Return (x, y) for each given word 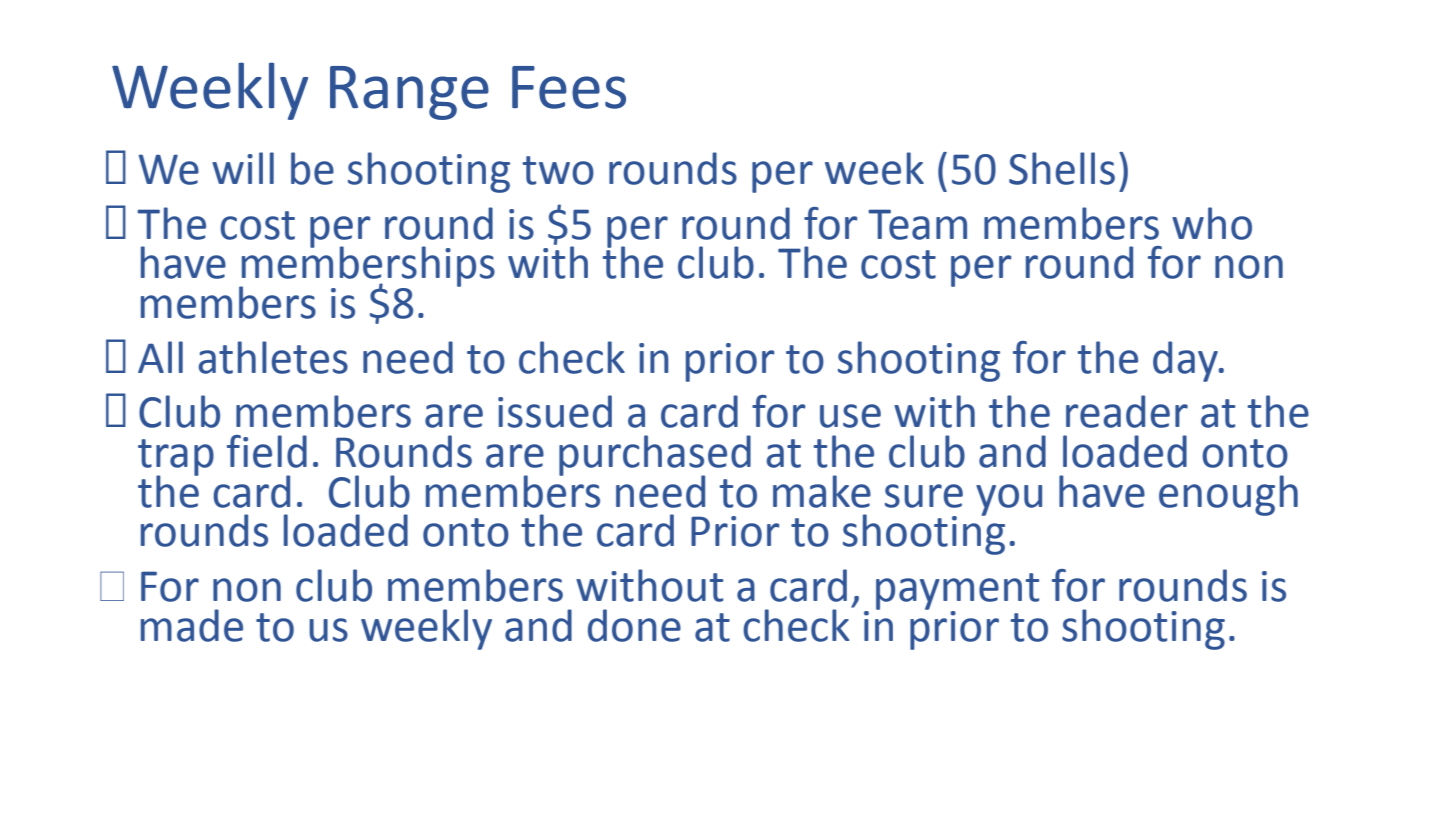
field (267, 451)
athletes (273, 357)
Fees (569, 87)
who (1212, 223)
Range (409, 93)
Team (917, 224)
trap (176, 458)
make (822, 491)
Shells (1062, 168)
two (558, 170)
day (1186, 361)
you (1009, 500)
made (192, 625)
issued (555, 411)
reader (1127, 411)
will (243, 168)
